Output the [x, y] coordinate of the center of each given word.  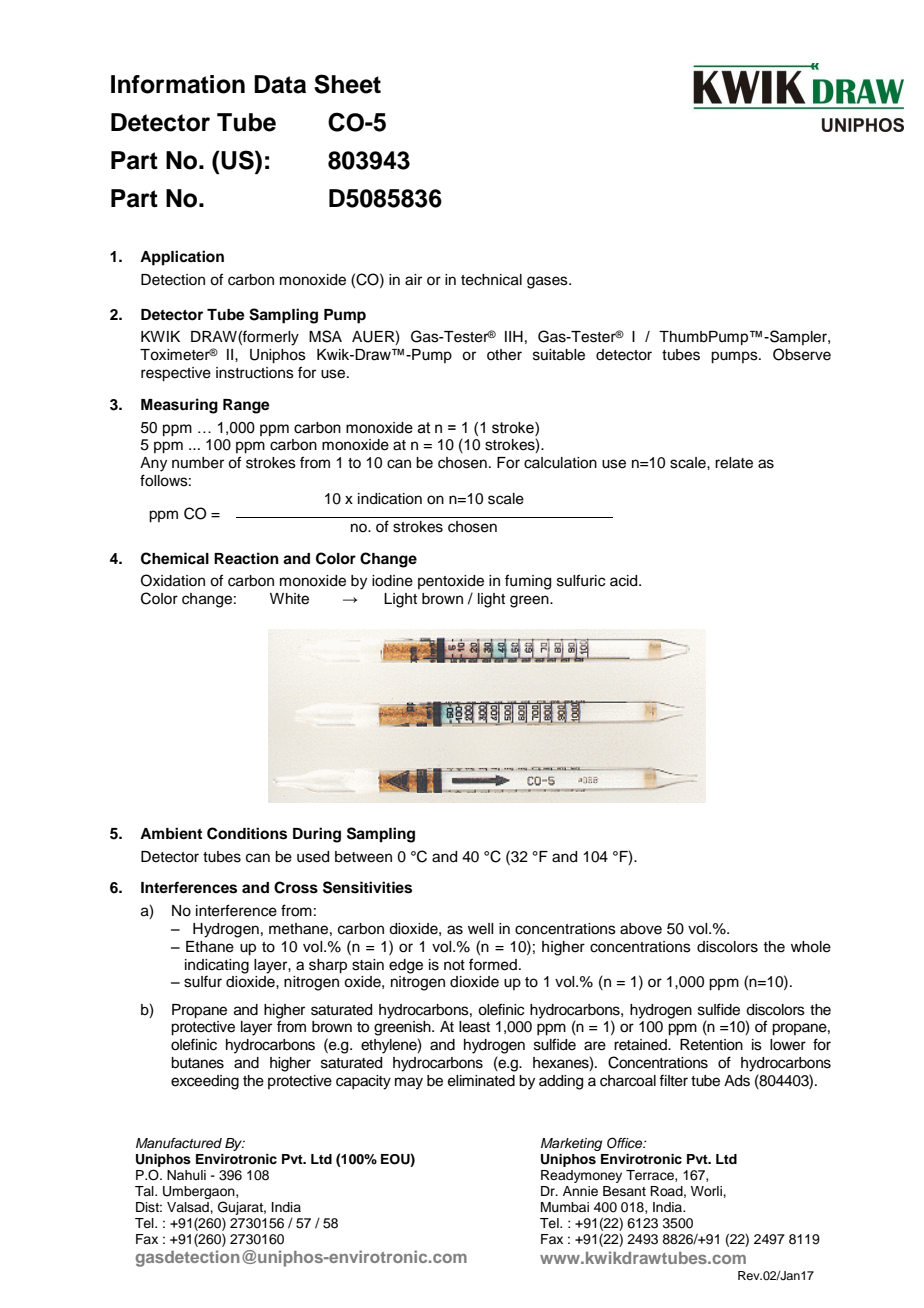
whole [811, 947]
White [289, 599]
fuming [528, 582]
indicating [217, 966]
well [480, 929]
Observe [802, 354]
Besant [624, 1191]
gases [548, 282]
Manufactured [179, 1143]
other [504, 355]
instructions [255, 373]
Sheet [347, 84]
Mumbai [565, 1207]
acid [625, 581]
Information [178, 84]
